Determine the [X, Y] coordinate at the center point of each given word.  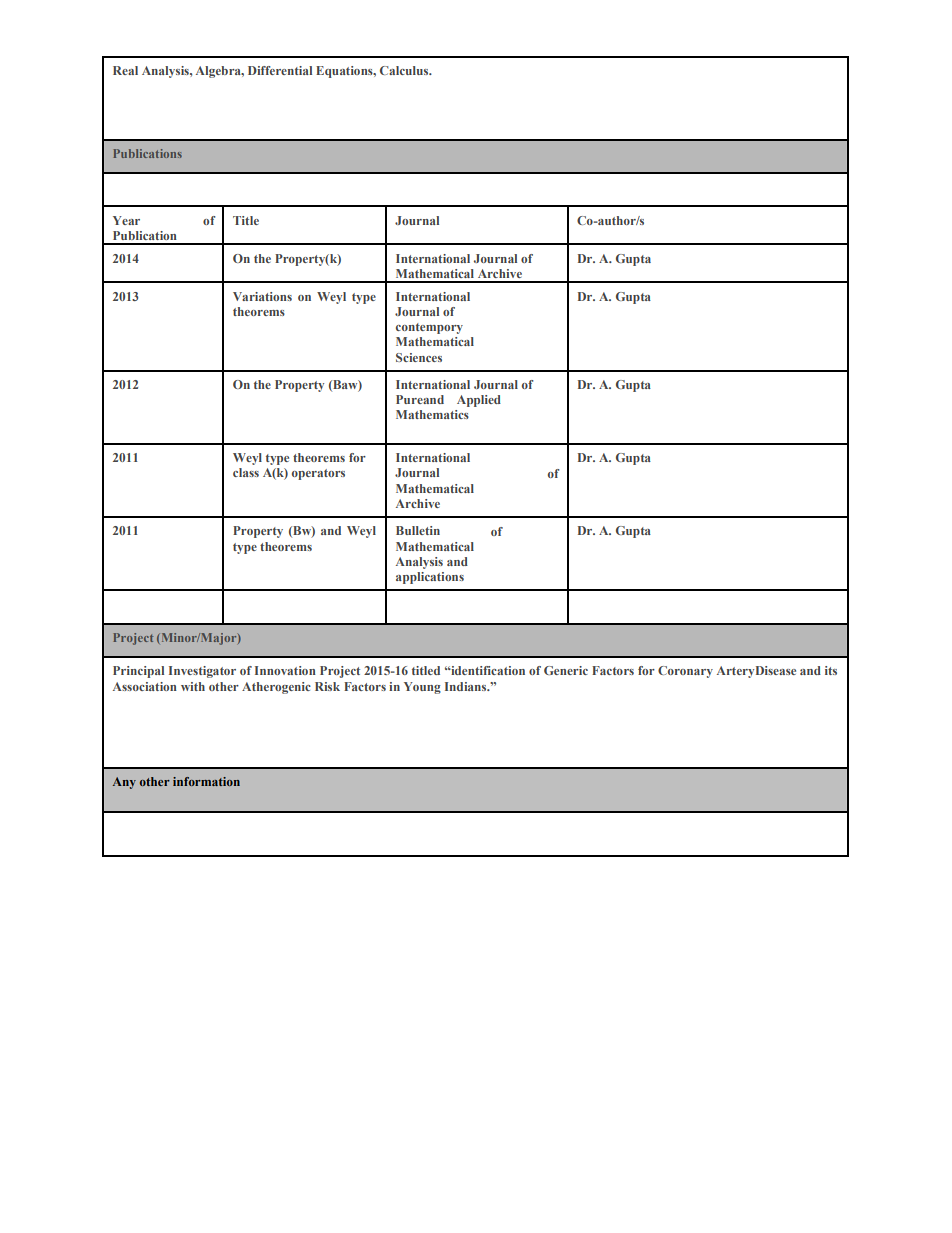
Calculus [405, 70]
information [206, 781]
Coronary [685, 672]
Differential [280, 70]
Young [422, 688]
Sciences [419, 357]
